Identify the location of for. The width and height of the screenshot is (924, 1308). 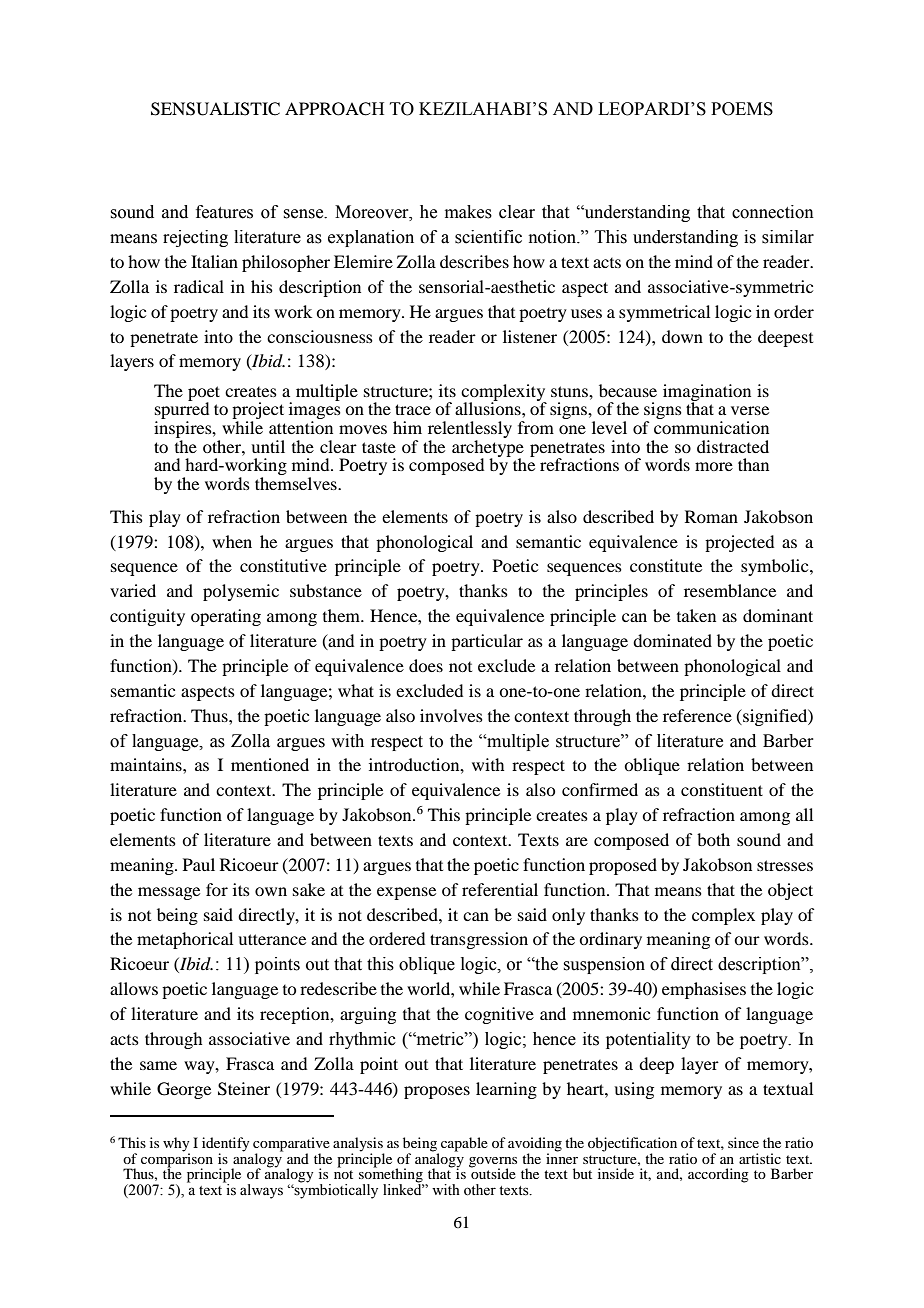
(217, 889).
